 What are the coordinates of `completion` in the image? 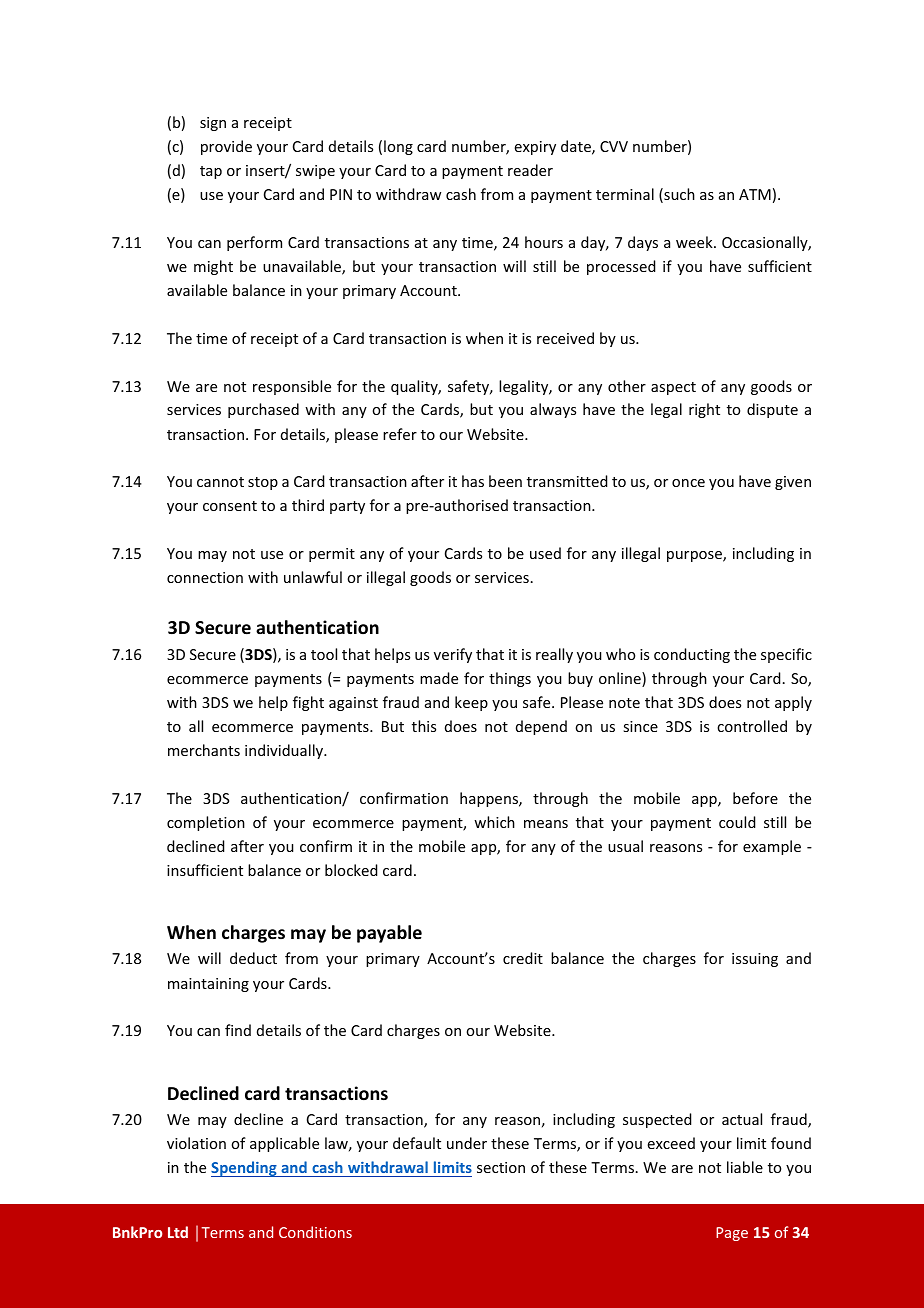 It's located at (206, 823).
